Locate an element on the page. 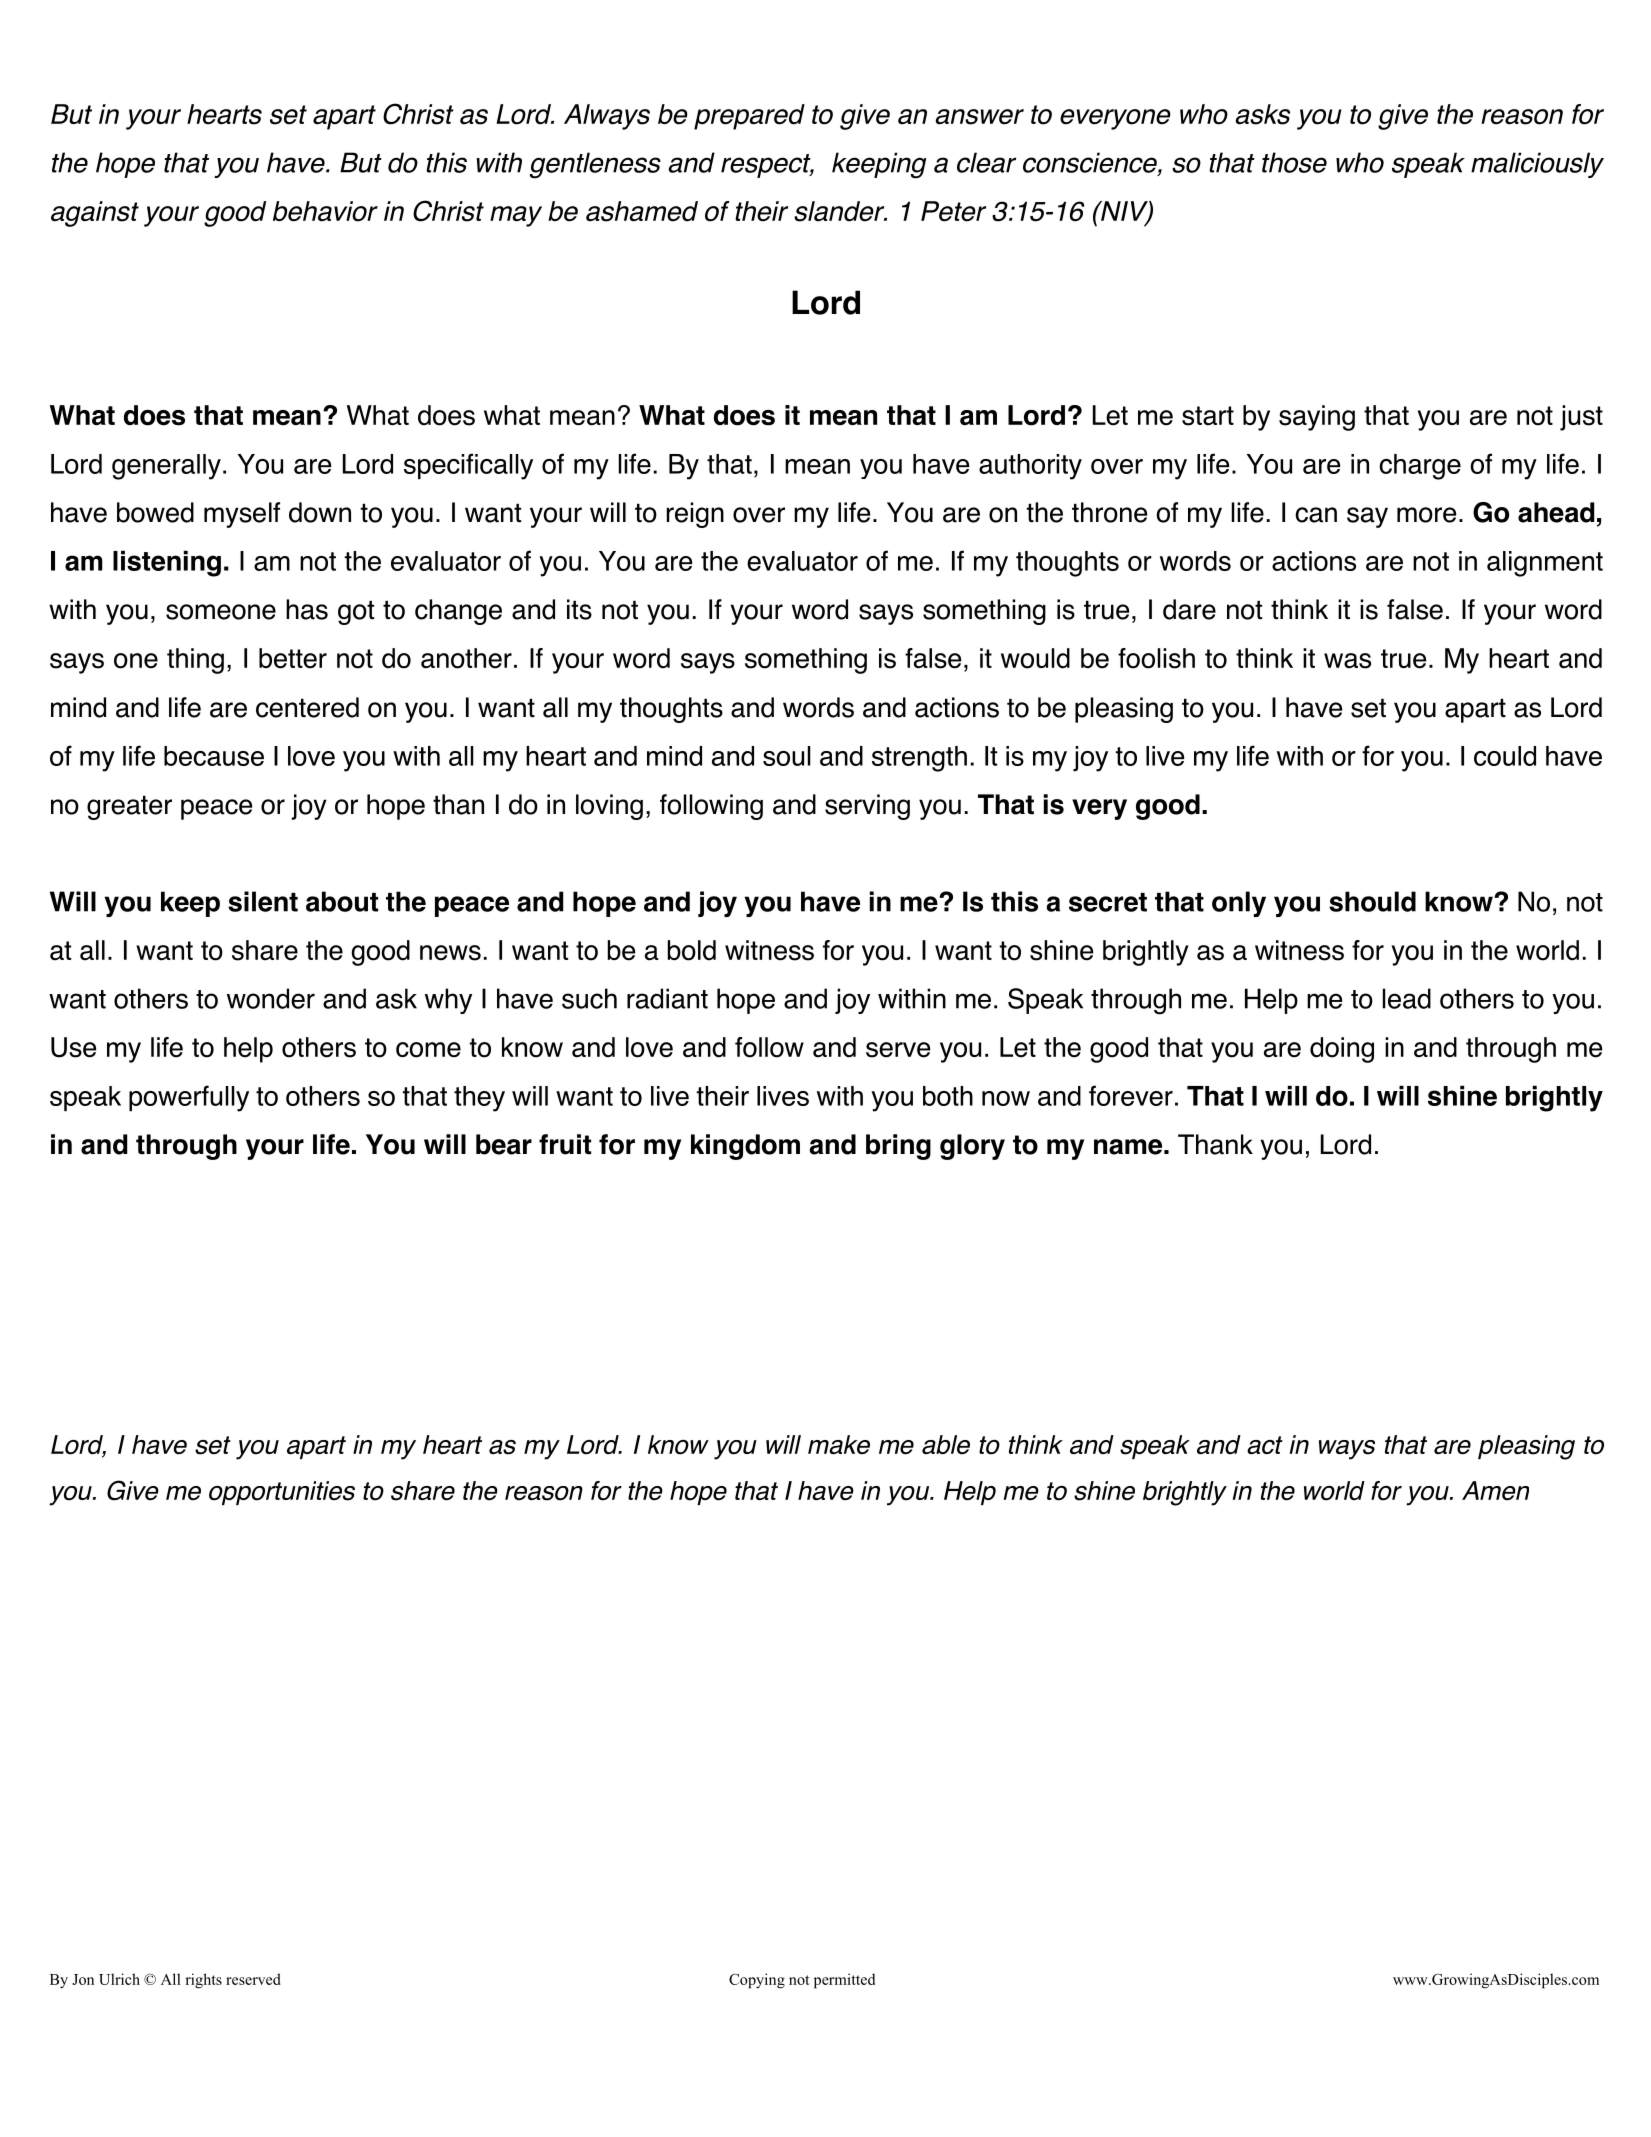 Image resolution: width=1651 pixels, height=2137 pixels. wonder is located at coordinates (271, 998).
